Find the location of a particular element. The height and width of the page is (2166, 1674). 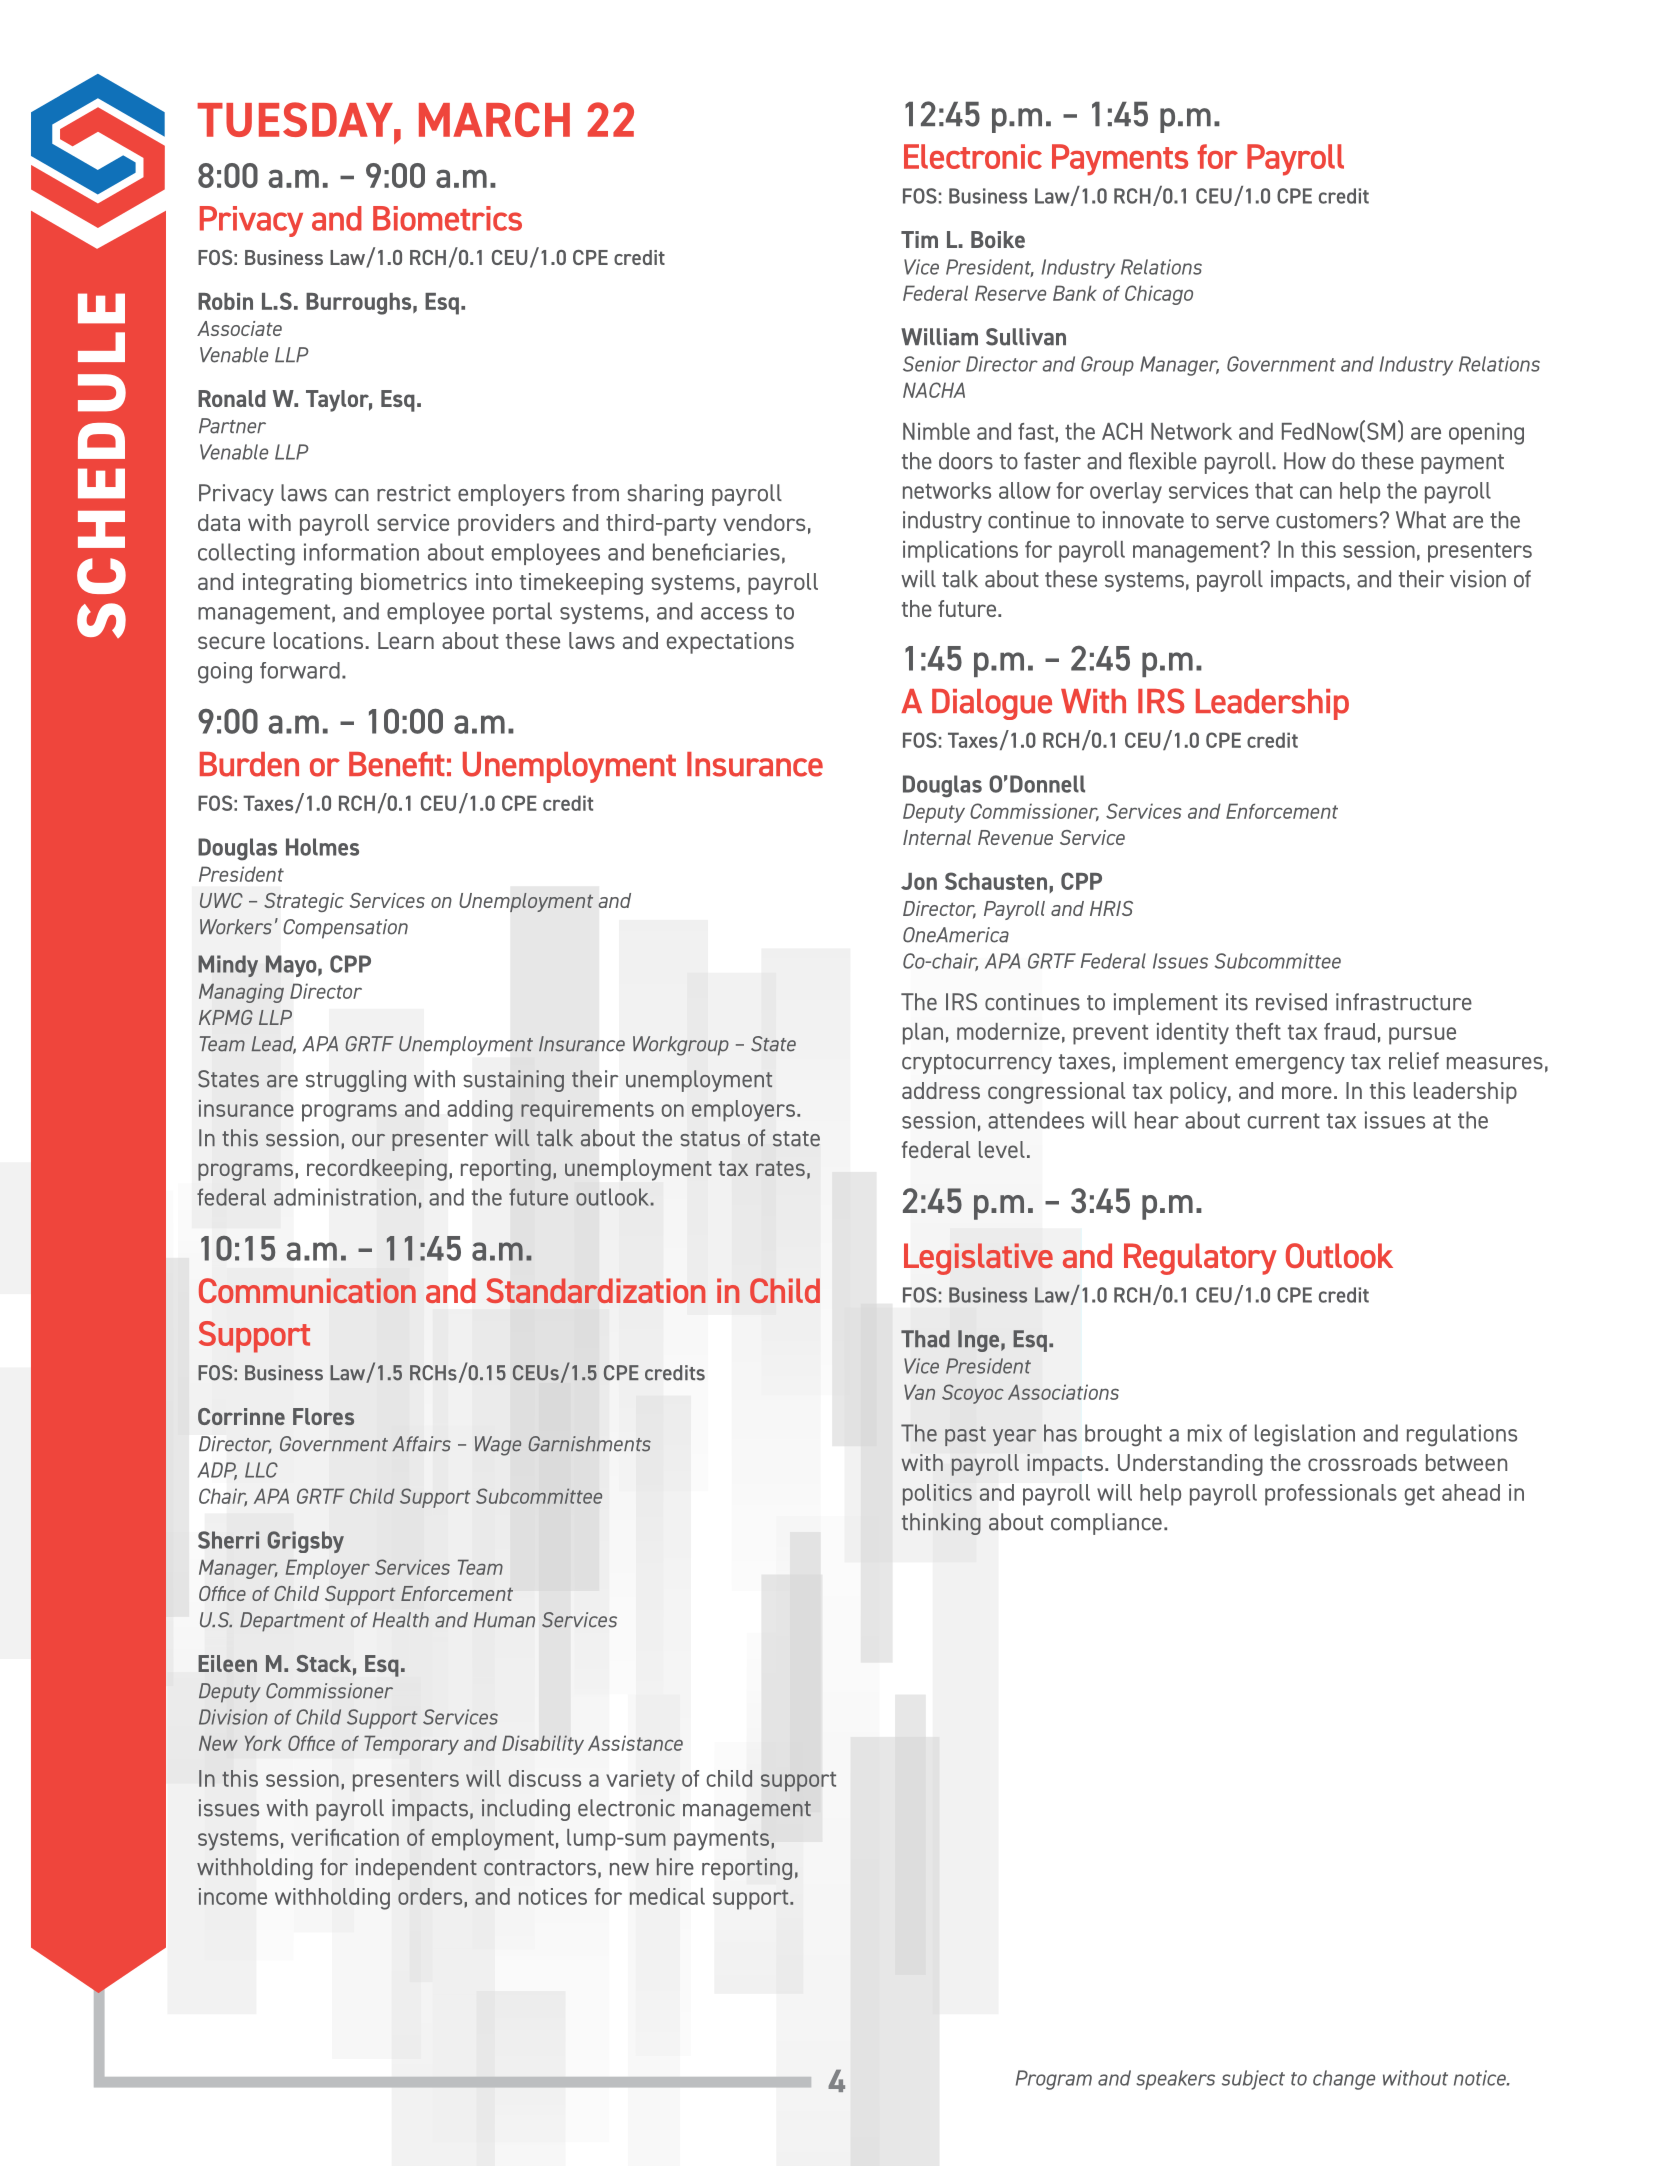

Chicago is located at coordinates (1159, 295).
